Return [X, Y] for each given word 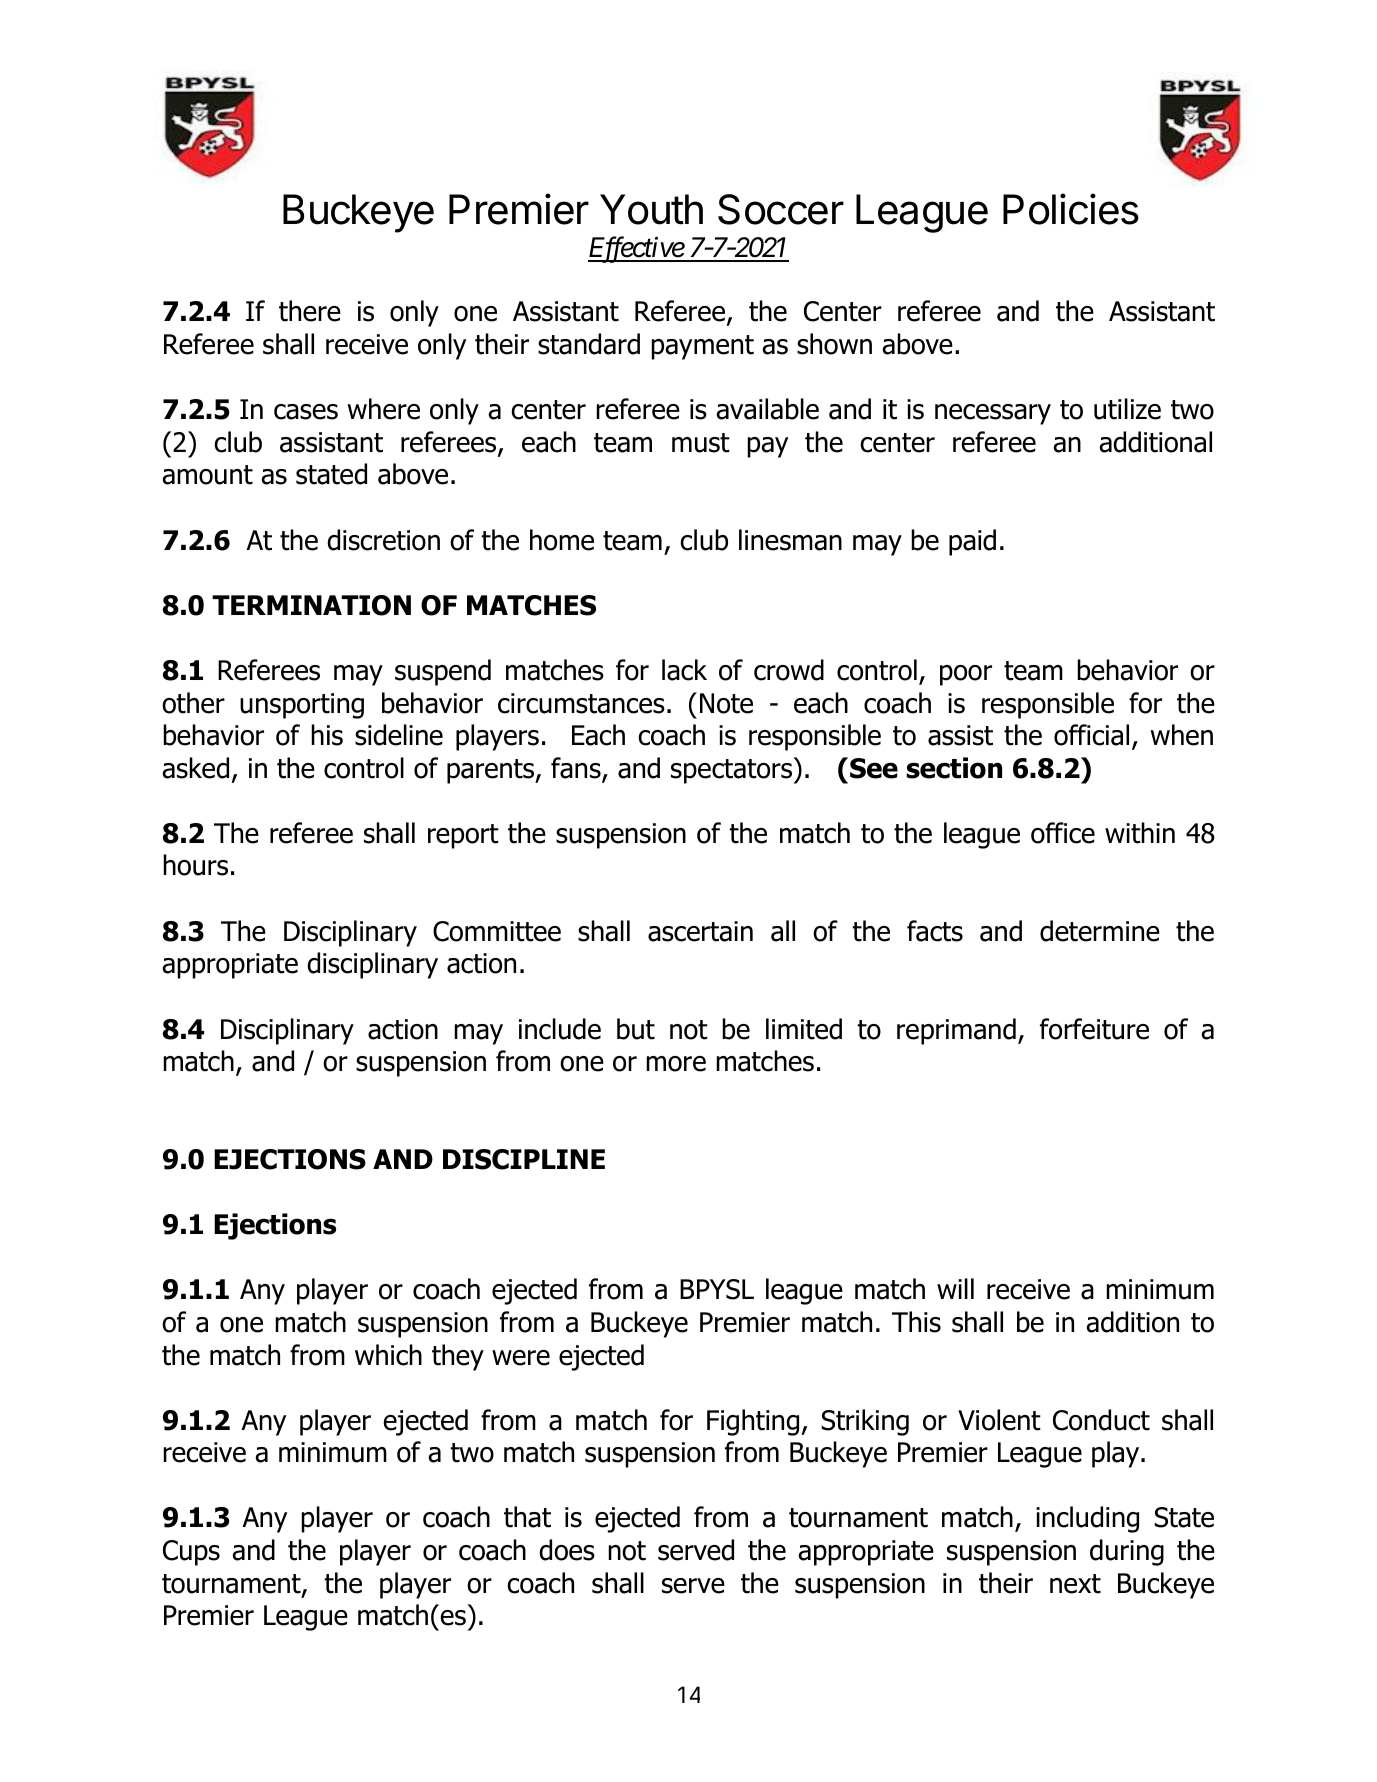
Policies [1071, 209]
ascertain [700, 931]
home [562, 540]
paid [972, 542]
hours [195, 865]
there [310, 311]
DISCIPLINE [524, 1159]
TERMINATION [311, 605]
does [567, 1550]
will [955, 1288]
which [388, 1355]
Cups [191, 1553]
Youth [651, 209]
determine [1100, 931]
